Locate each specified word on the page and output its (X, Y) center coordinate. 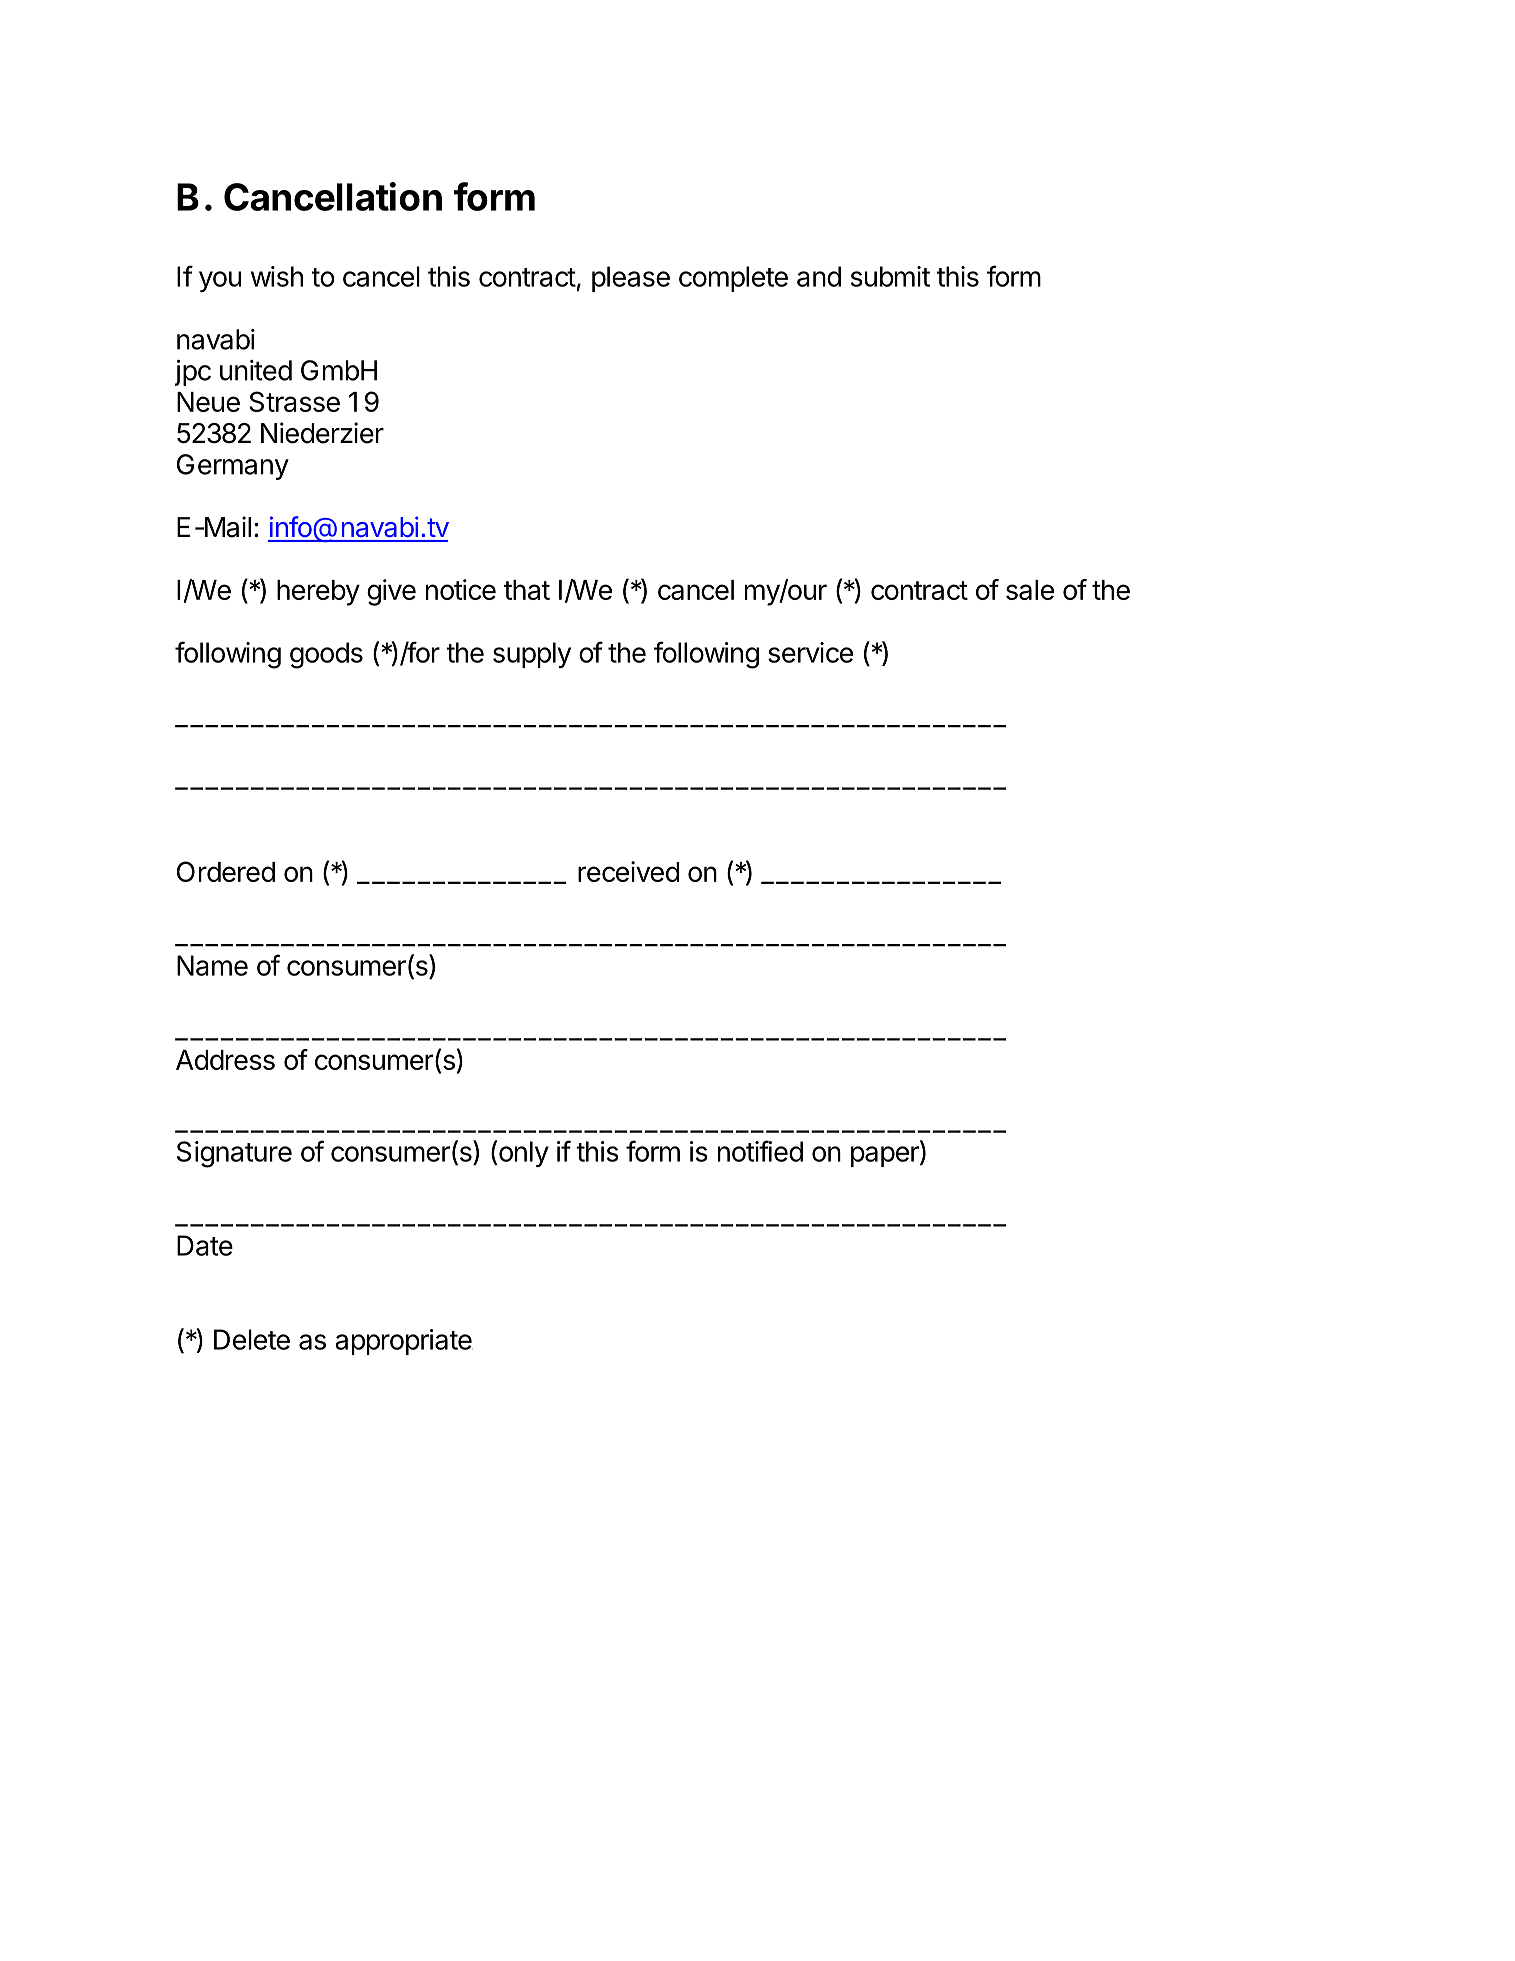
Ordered (226, 871)
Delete (252, 1339)
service (810, 652)
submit (890, 276)
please (631, 279)
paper (886, 1156)
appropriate (403, 1342)
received (628, 871)
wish (277, 276)
